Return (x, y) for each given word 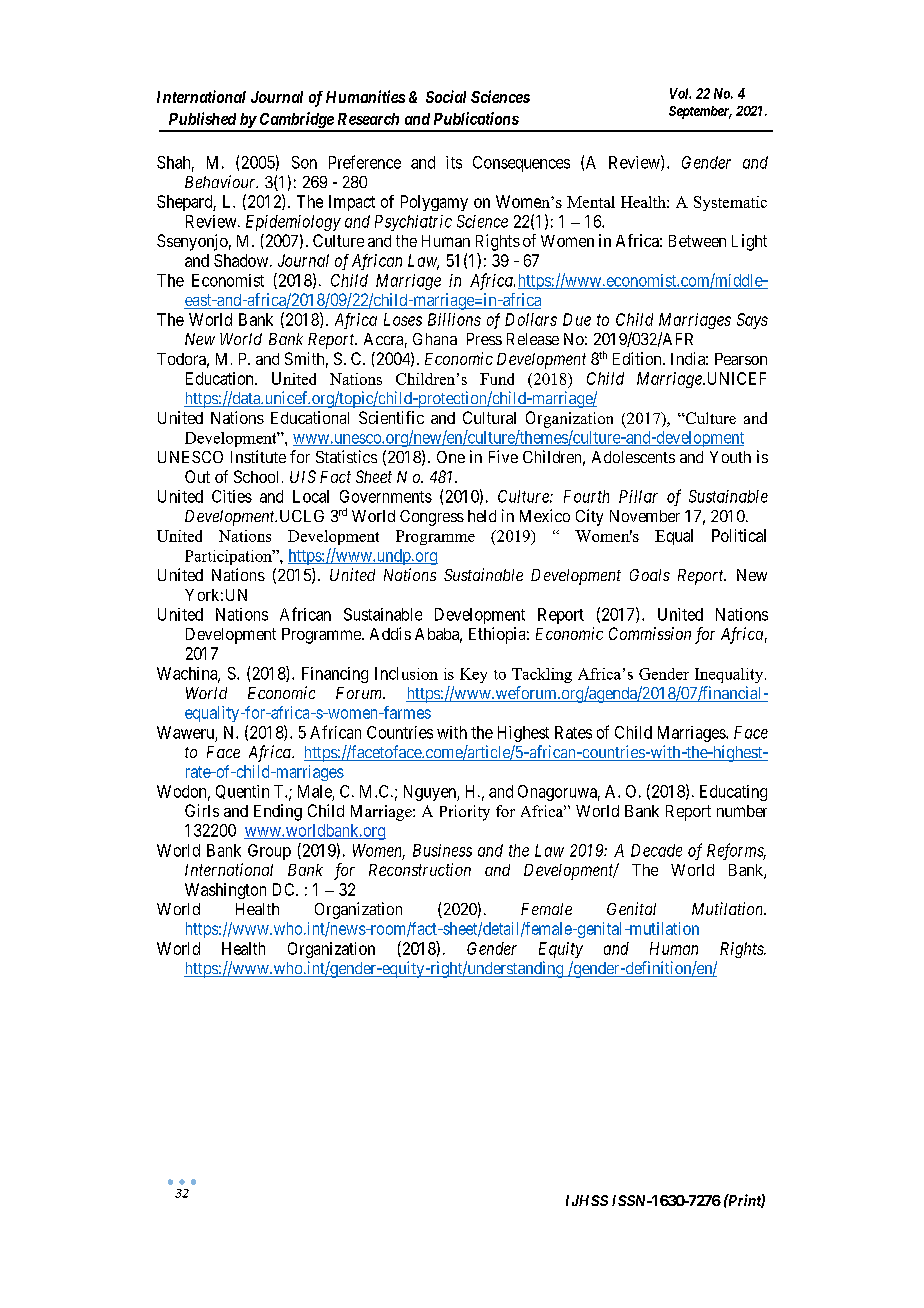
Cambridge (296, 121)
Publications (476, 118)
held (482, 516)
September (700, 112)
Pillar (638, 496)
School (256, 476)
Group (269, 852)
